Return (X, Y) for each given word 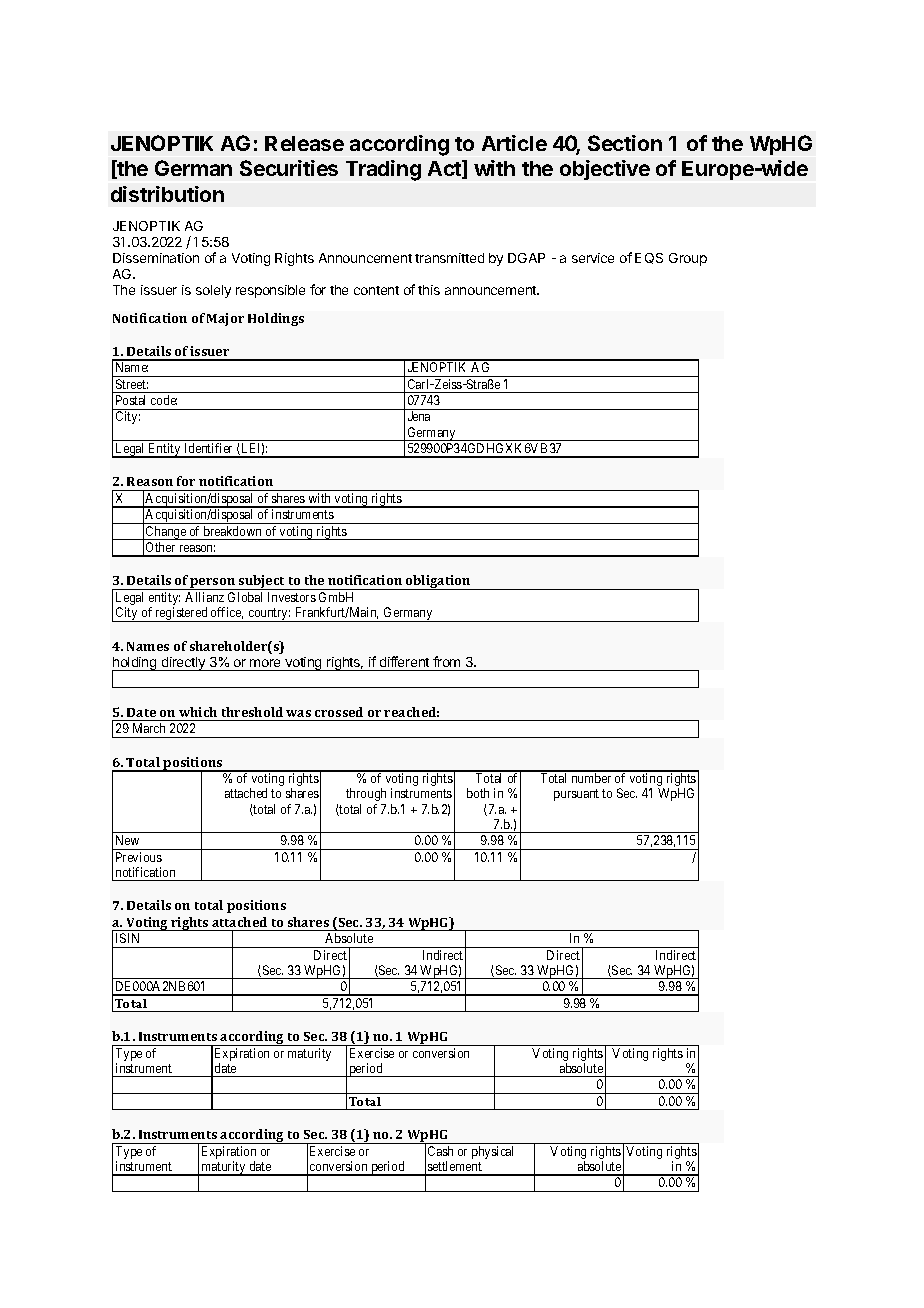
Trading (383, 170)
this (429, 290)
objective (605, 170)
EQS (649, 258)
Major (225, 319)
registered (182, 614)
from (446, 661)
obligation (438, 582)
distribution (167, 194)
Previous (139, 857)
